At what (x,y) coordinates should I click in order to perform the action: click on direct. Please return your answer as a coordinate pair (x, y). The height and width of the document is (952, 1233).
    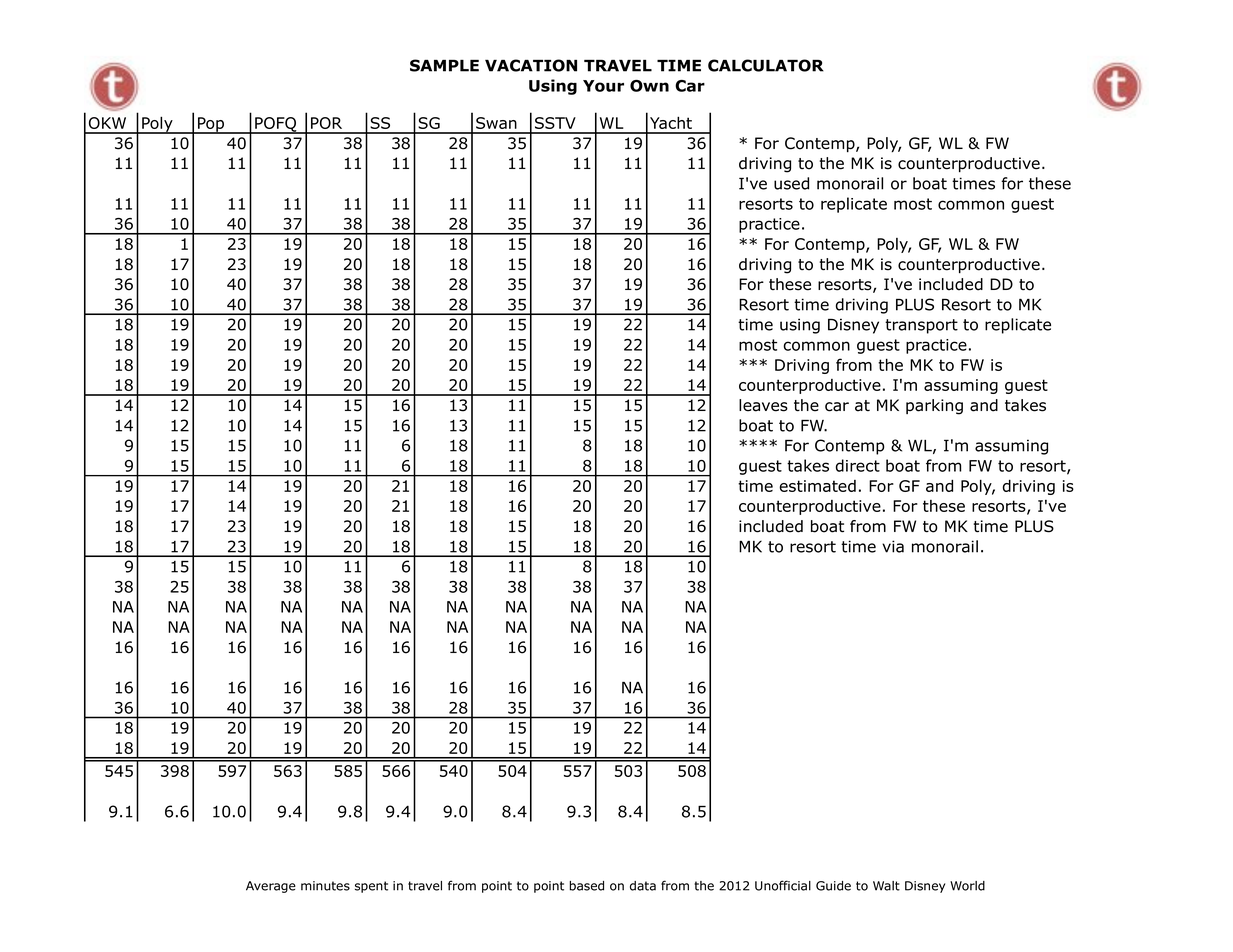
    Looking at the image, I should click on (858, 465).
